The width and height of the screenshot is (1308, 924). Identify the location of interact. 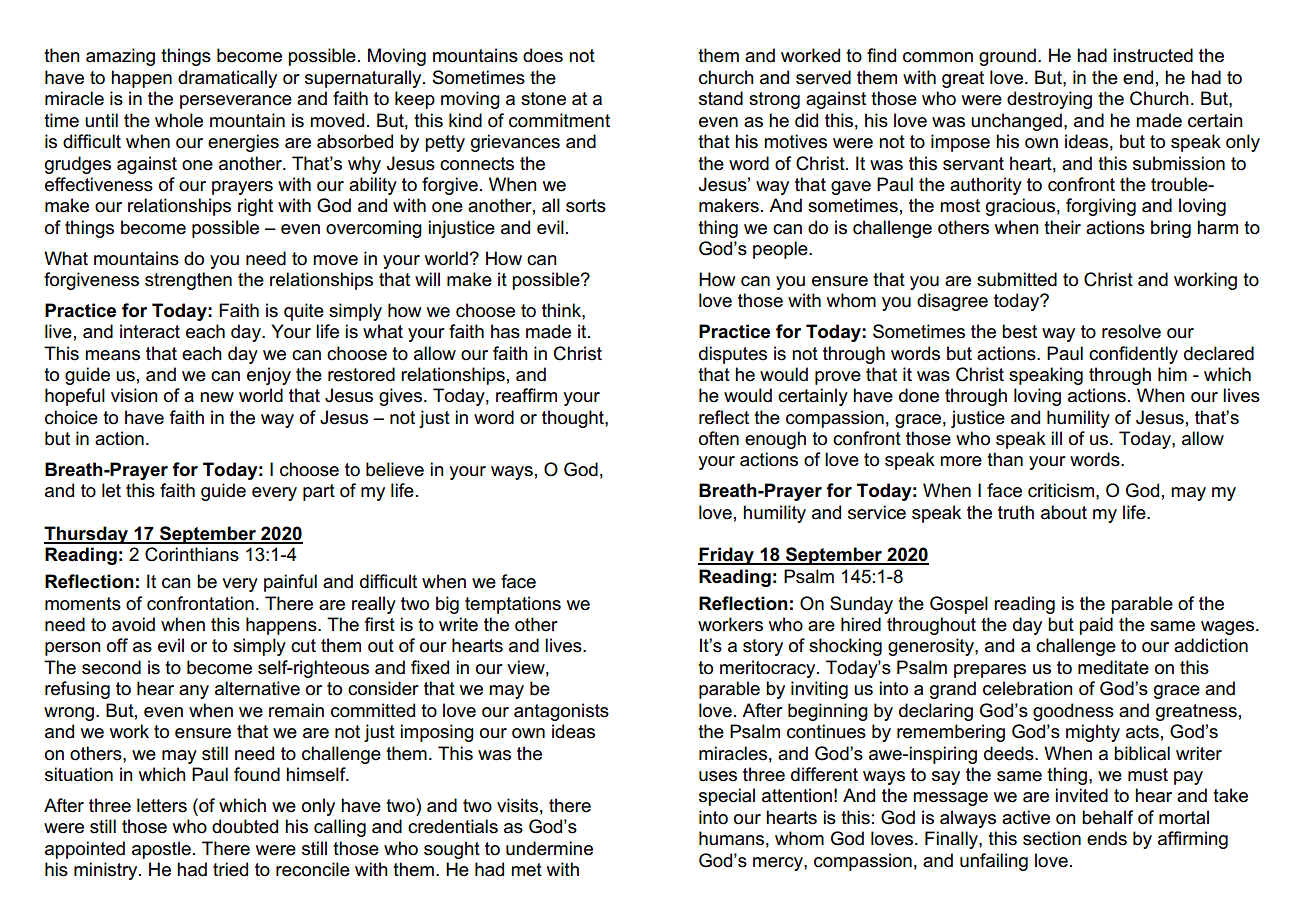
(150, 331).
